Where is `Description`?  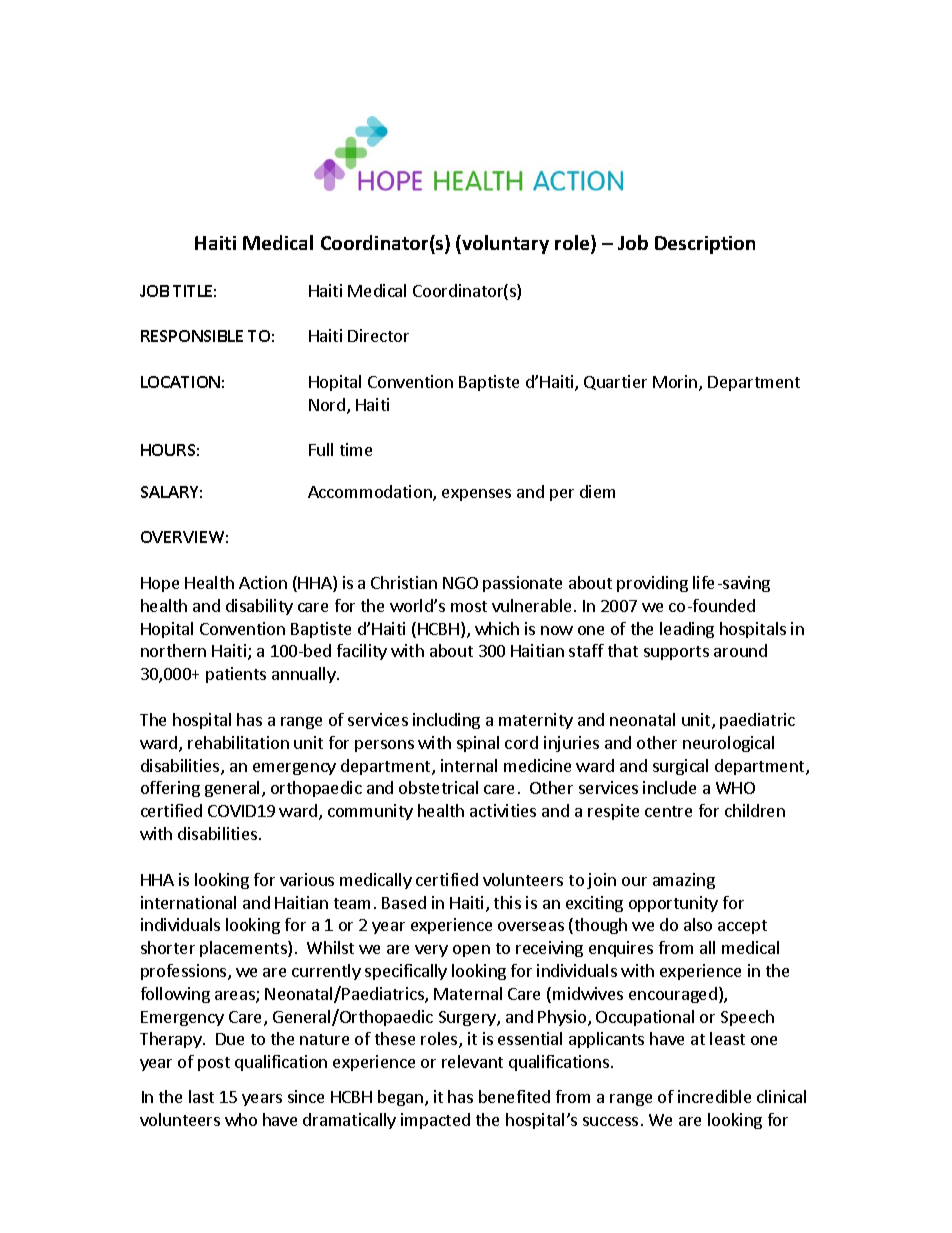
Description is located at coordinates (705, 245).
